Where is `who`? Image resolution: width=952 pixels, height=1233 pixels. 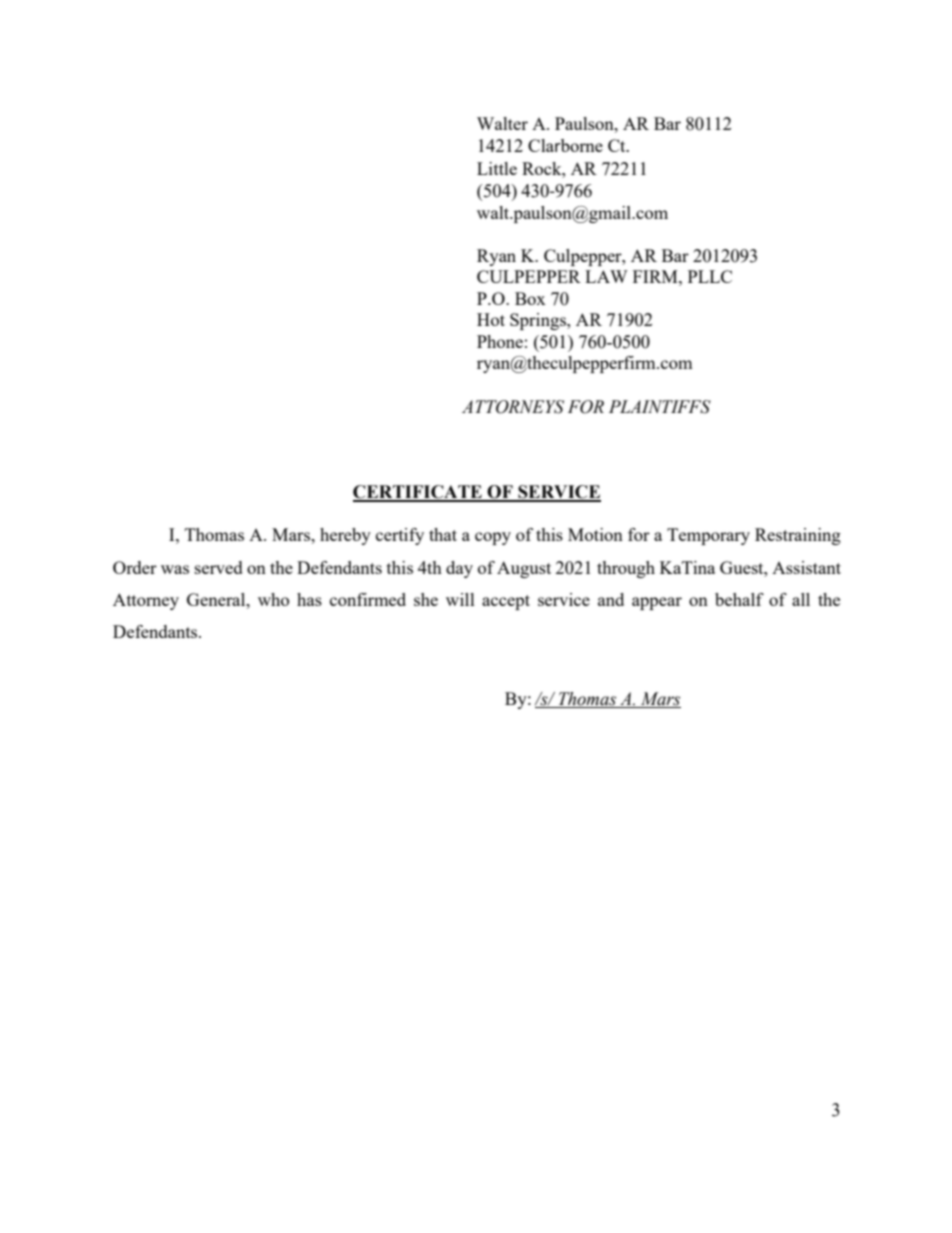
who is located at coordinates (273, 599).
